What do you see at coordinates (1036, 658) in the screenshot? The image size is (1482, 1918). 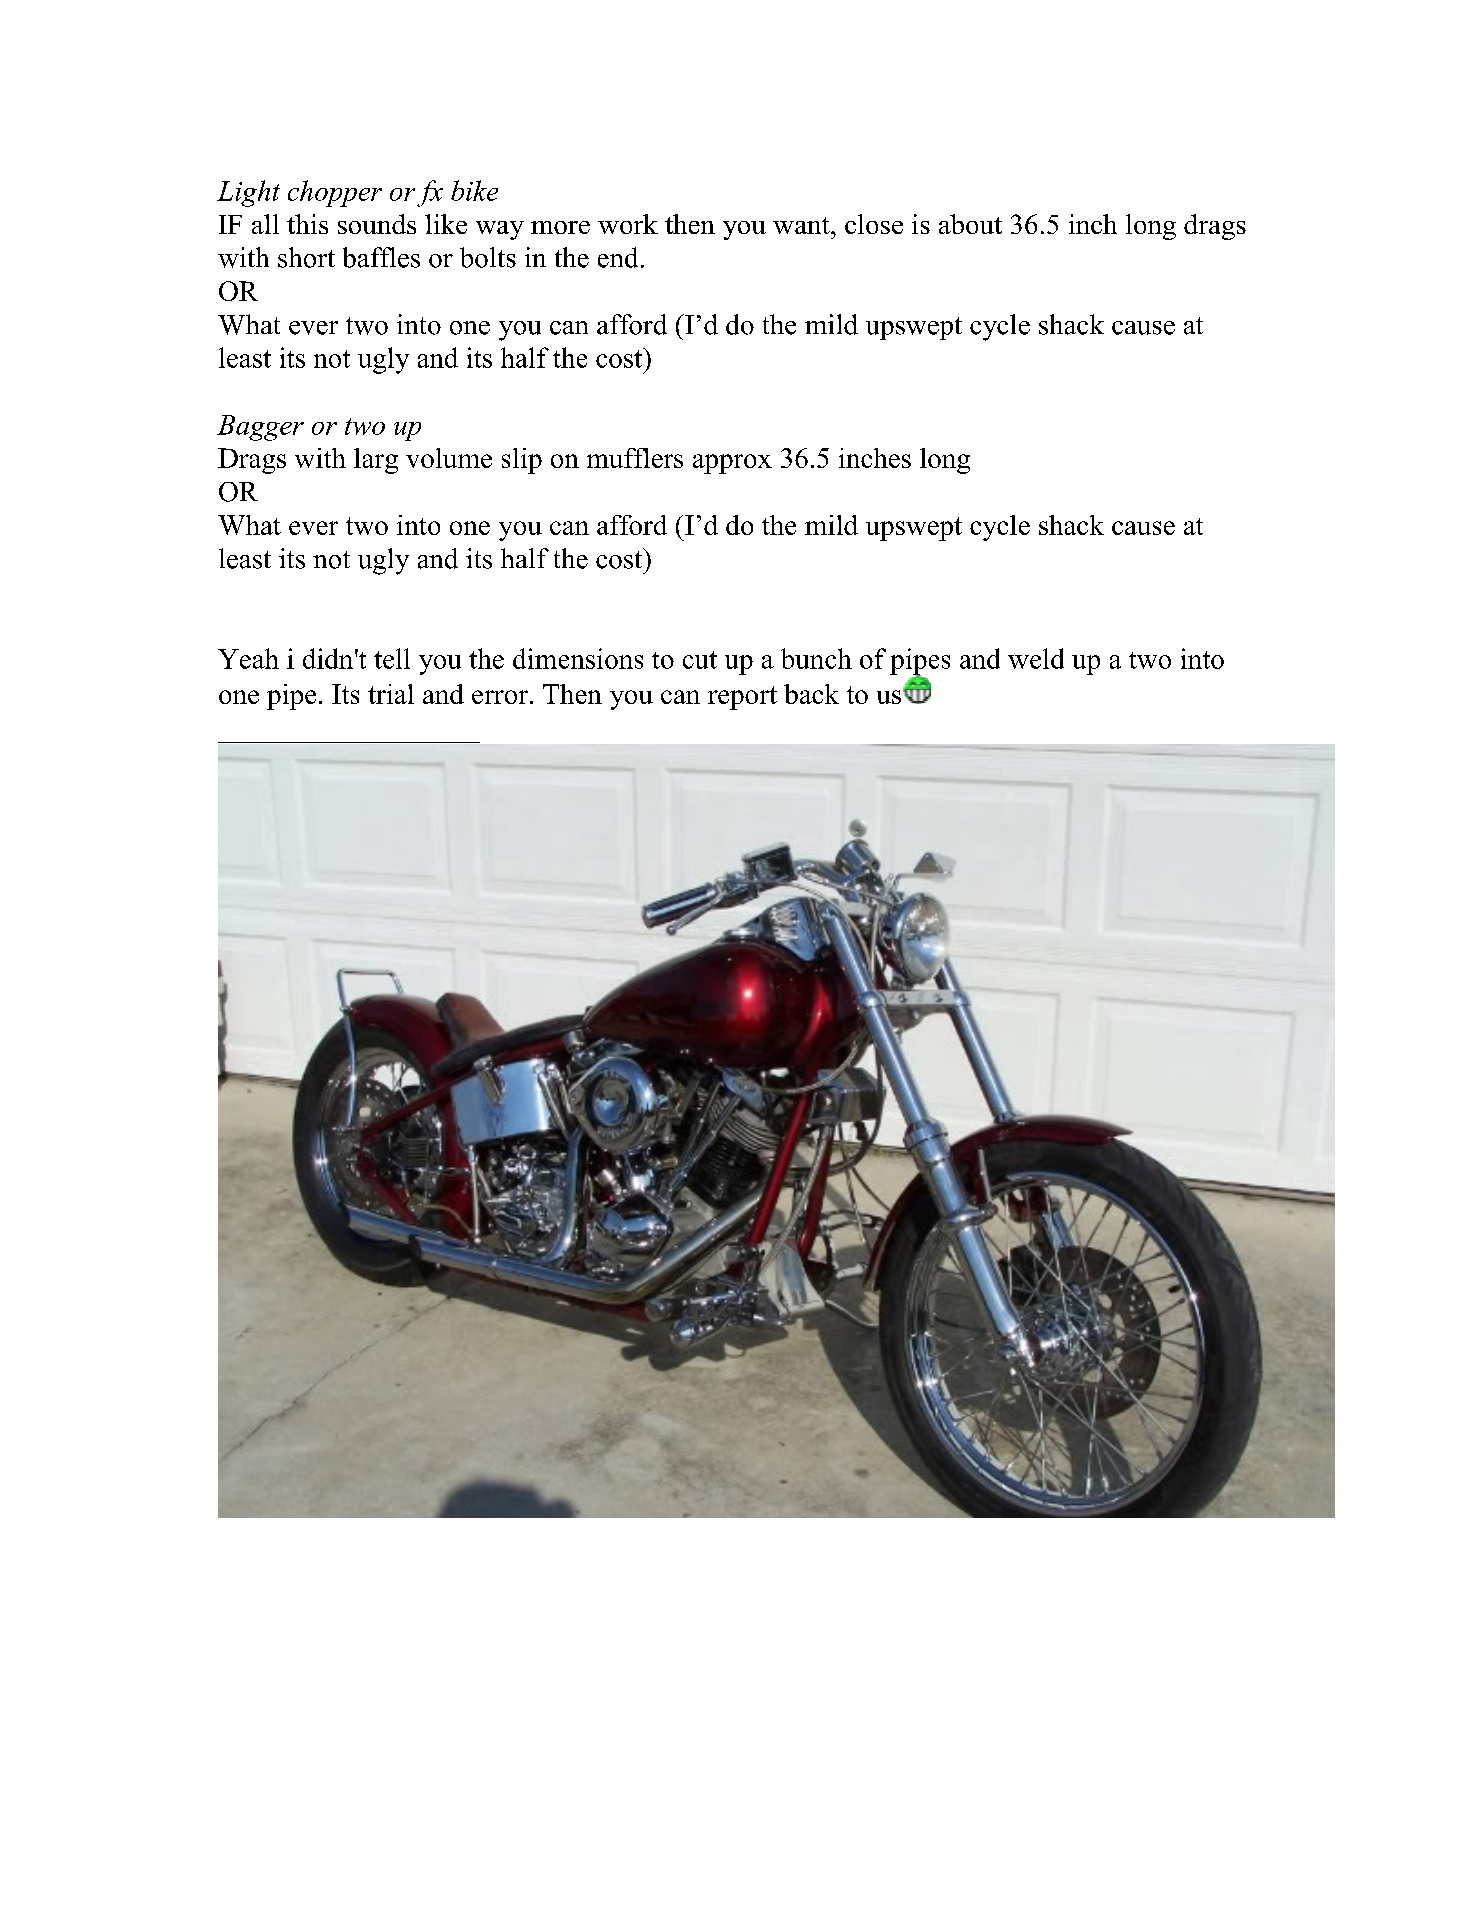 I see `weld` at bounding box center [1036, 658].
